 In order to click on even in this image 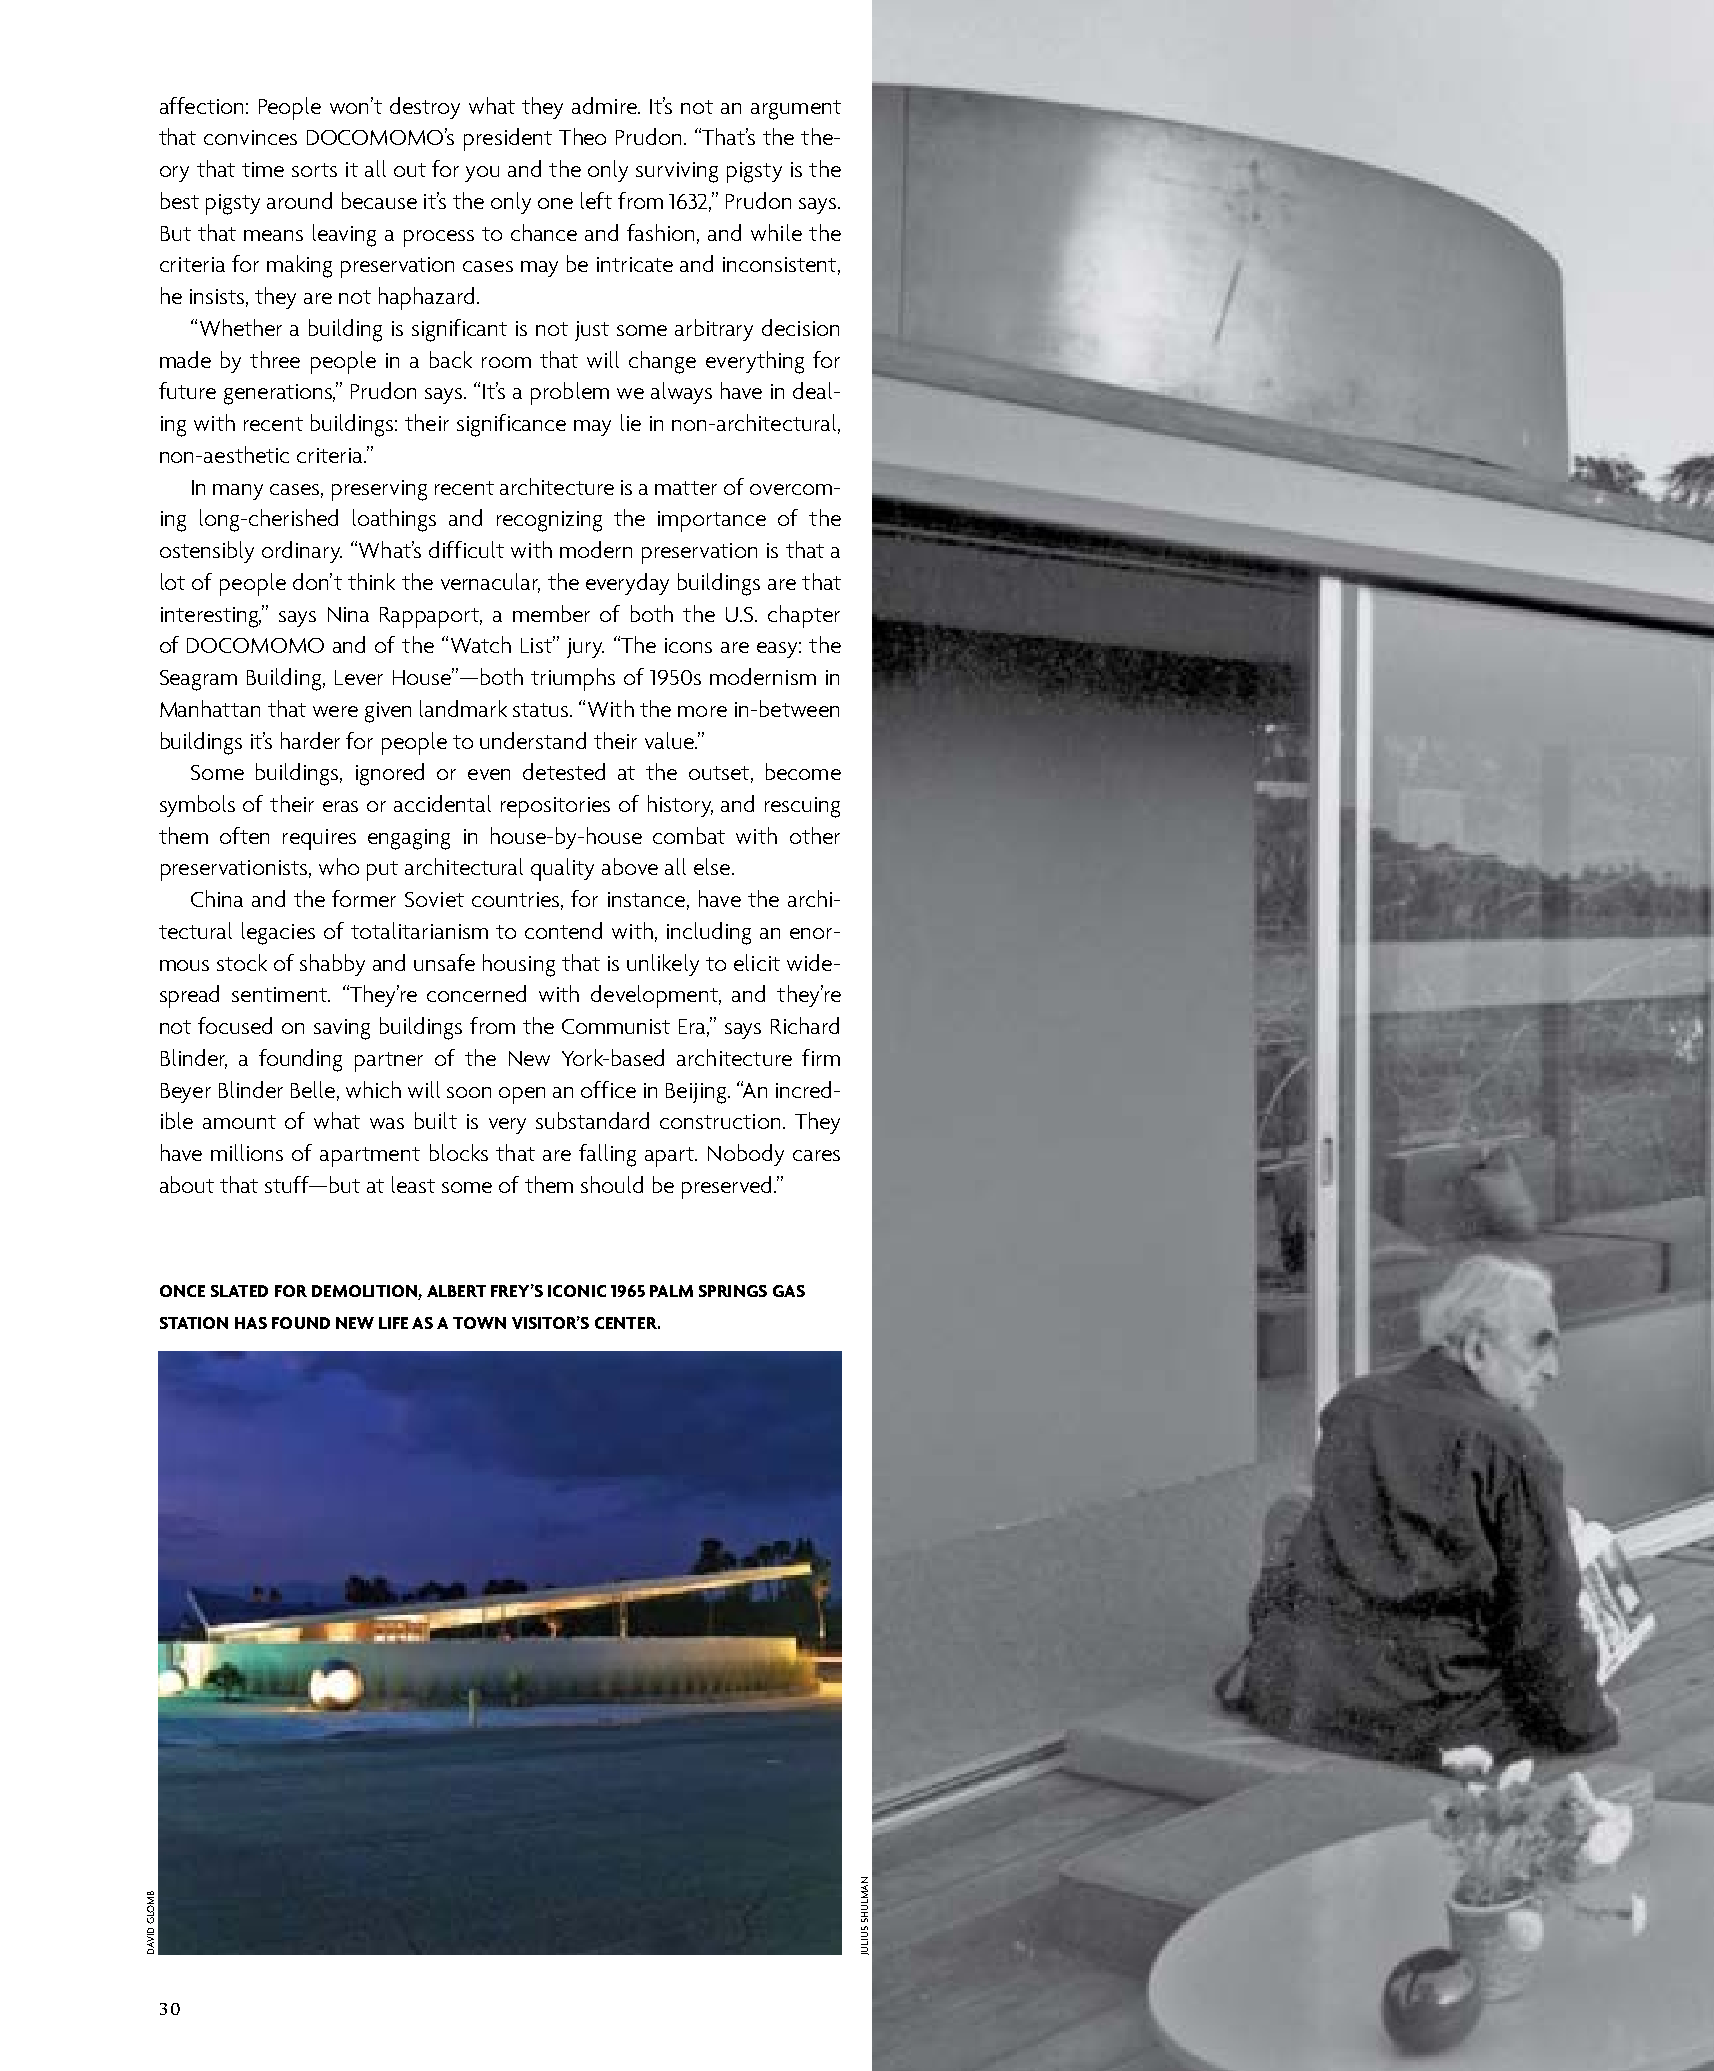, I will do `click(489, 774)`.
